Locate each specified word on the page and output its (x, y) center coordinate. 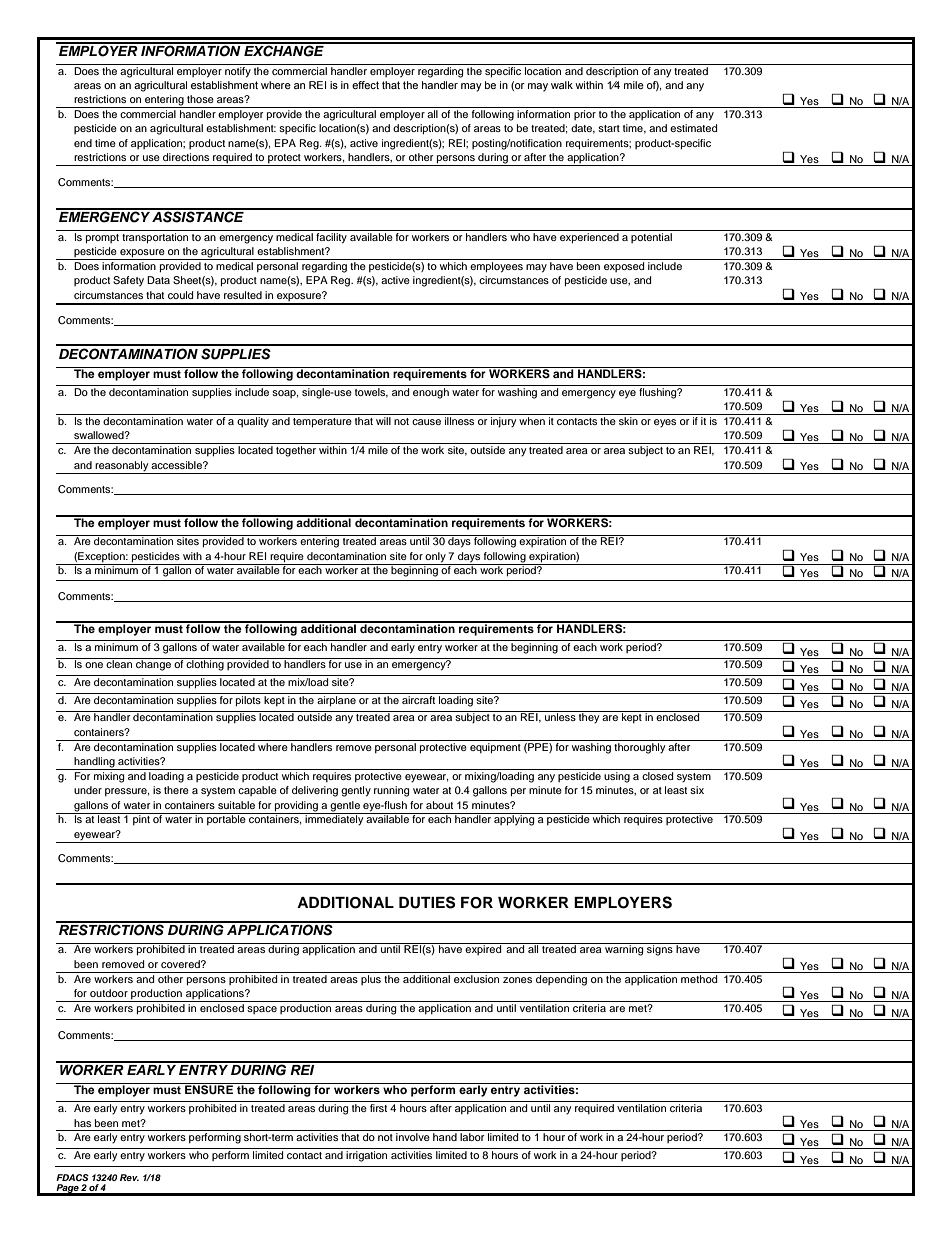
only (435, 557)
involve (413, 1137)
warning (624, 949)
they (589, 717)
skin (628, 421)
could (181, 295)
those (200, 99)
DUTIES (427, 902)
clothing (205, 664)
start (609, 128)
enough (431, 393)
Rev (129, 1177)
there (176, 790)
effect (365, 85)
